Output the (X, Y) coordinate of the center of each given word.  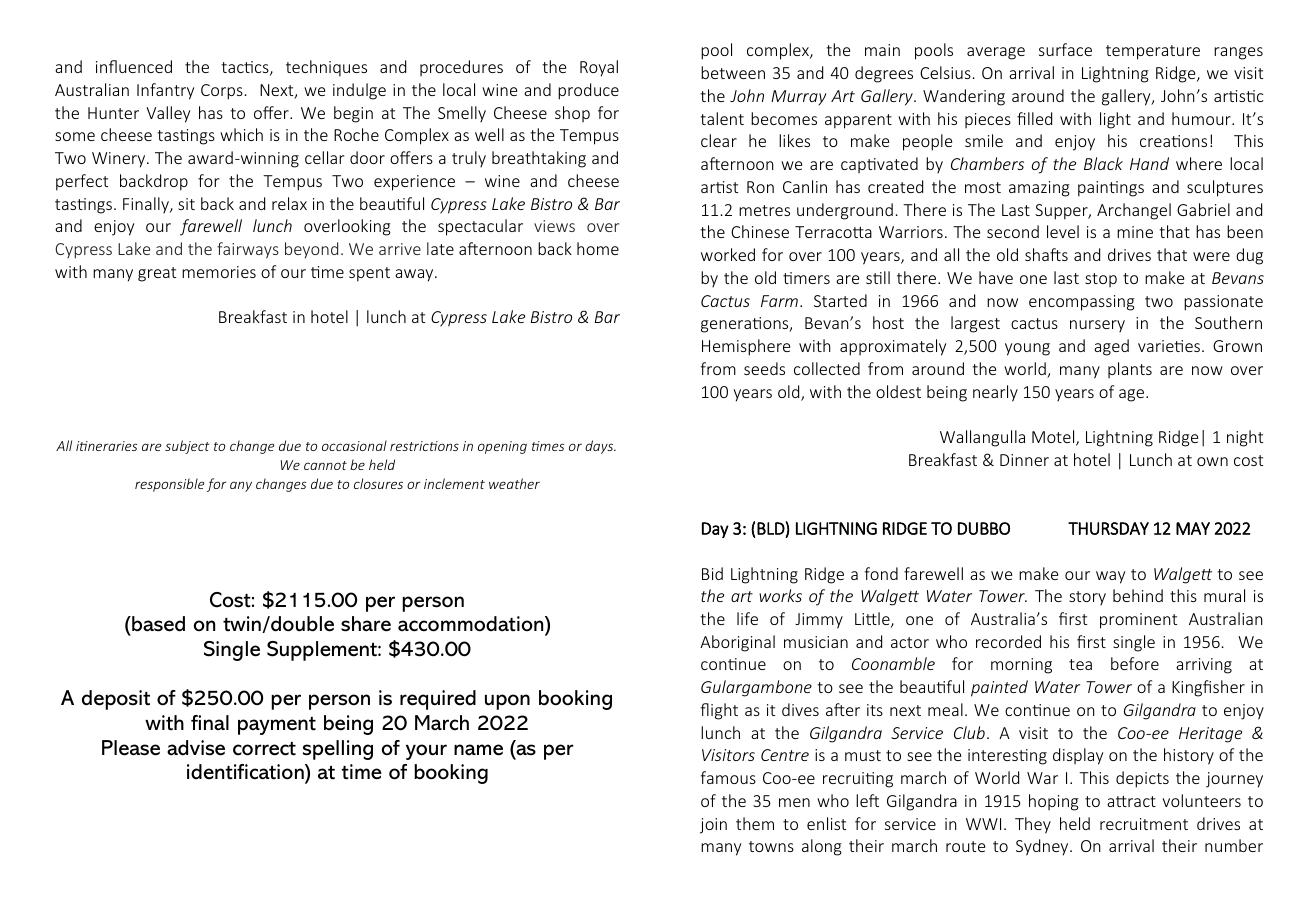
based (157, 624)
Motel (1054, 438)
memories (219, 272)
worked (728, 254)
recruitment (1144, 824)
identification (246, 772)
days (600, 447)
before (1135, 663)
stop (1101, 280)
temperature (1153, 52)
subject (187, 447)
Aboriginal (737, 643)
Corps (222, 92)
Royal (599, 68)
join (713, 826)
